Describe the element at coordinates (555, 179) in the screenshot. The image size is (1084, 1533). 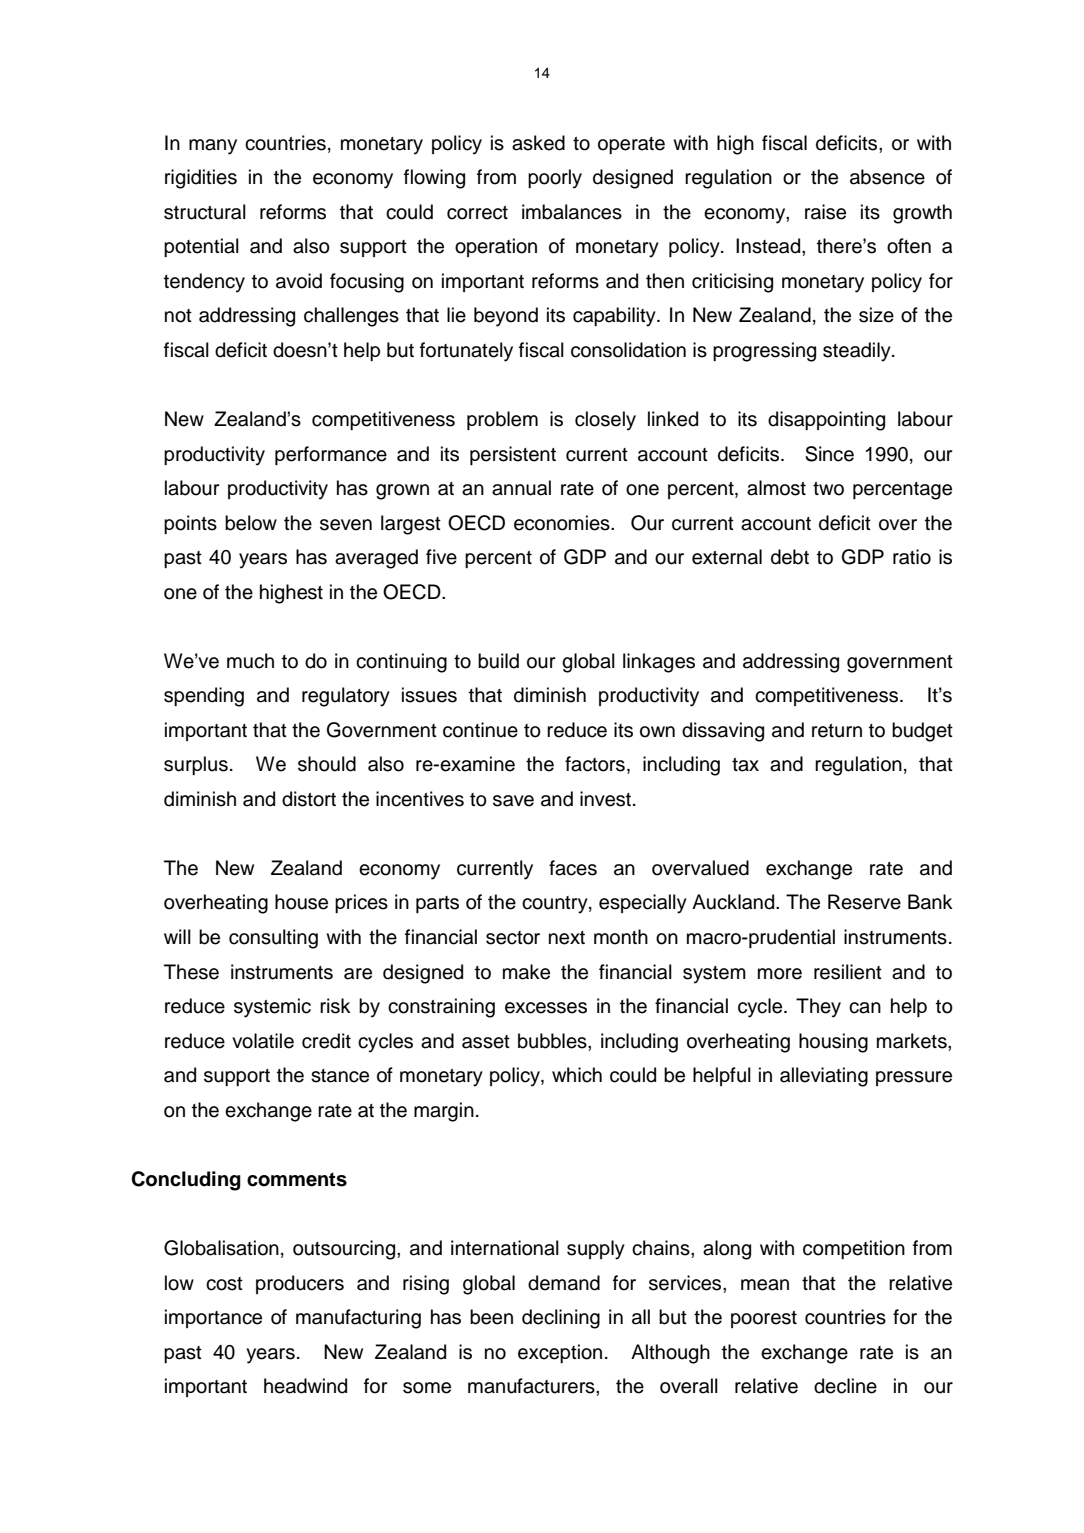
I see `poorly` at that location.
